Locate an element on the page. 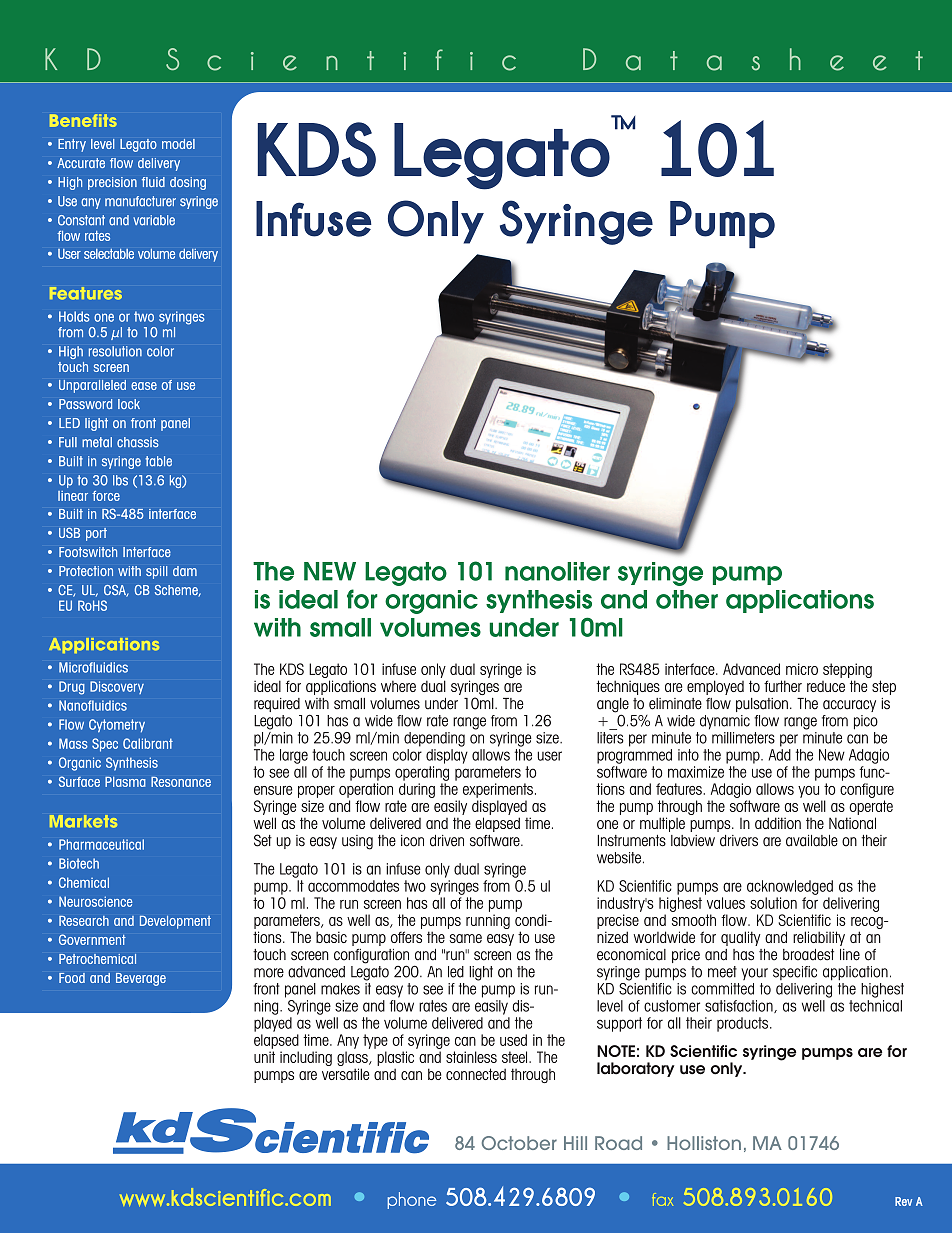 The width and height of the image is (952, 1233). unit is located at coordinates (264, 1057).
